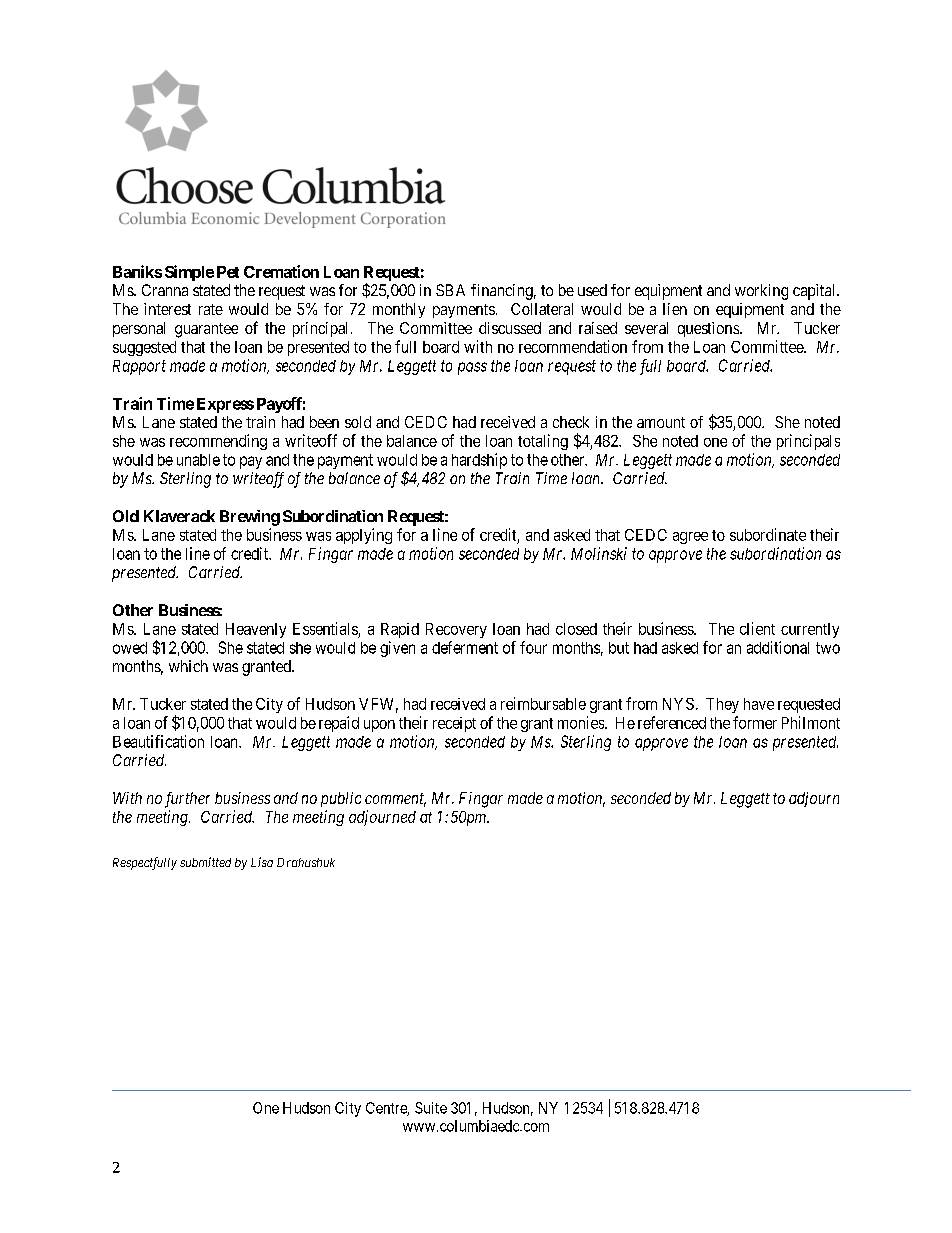  I want to click on Suite, so click(431, 1108).
